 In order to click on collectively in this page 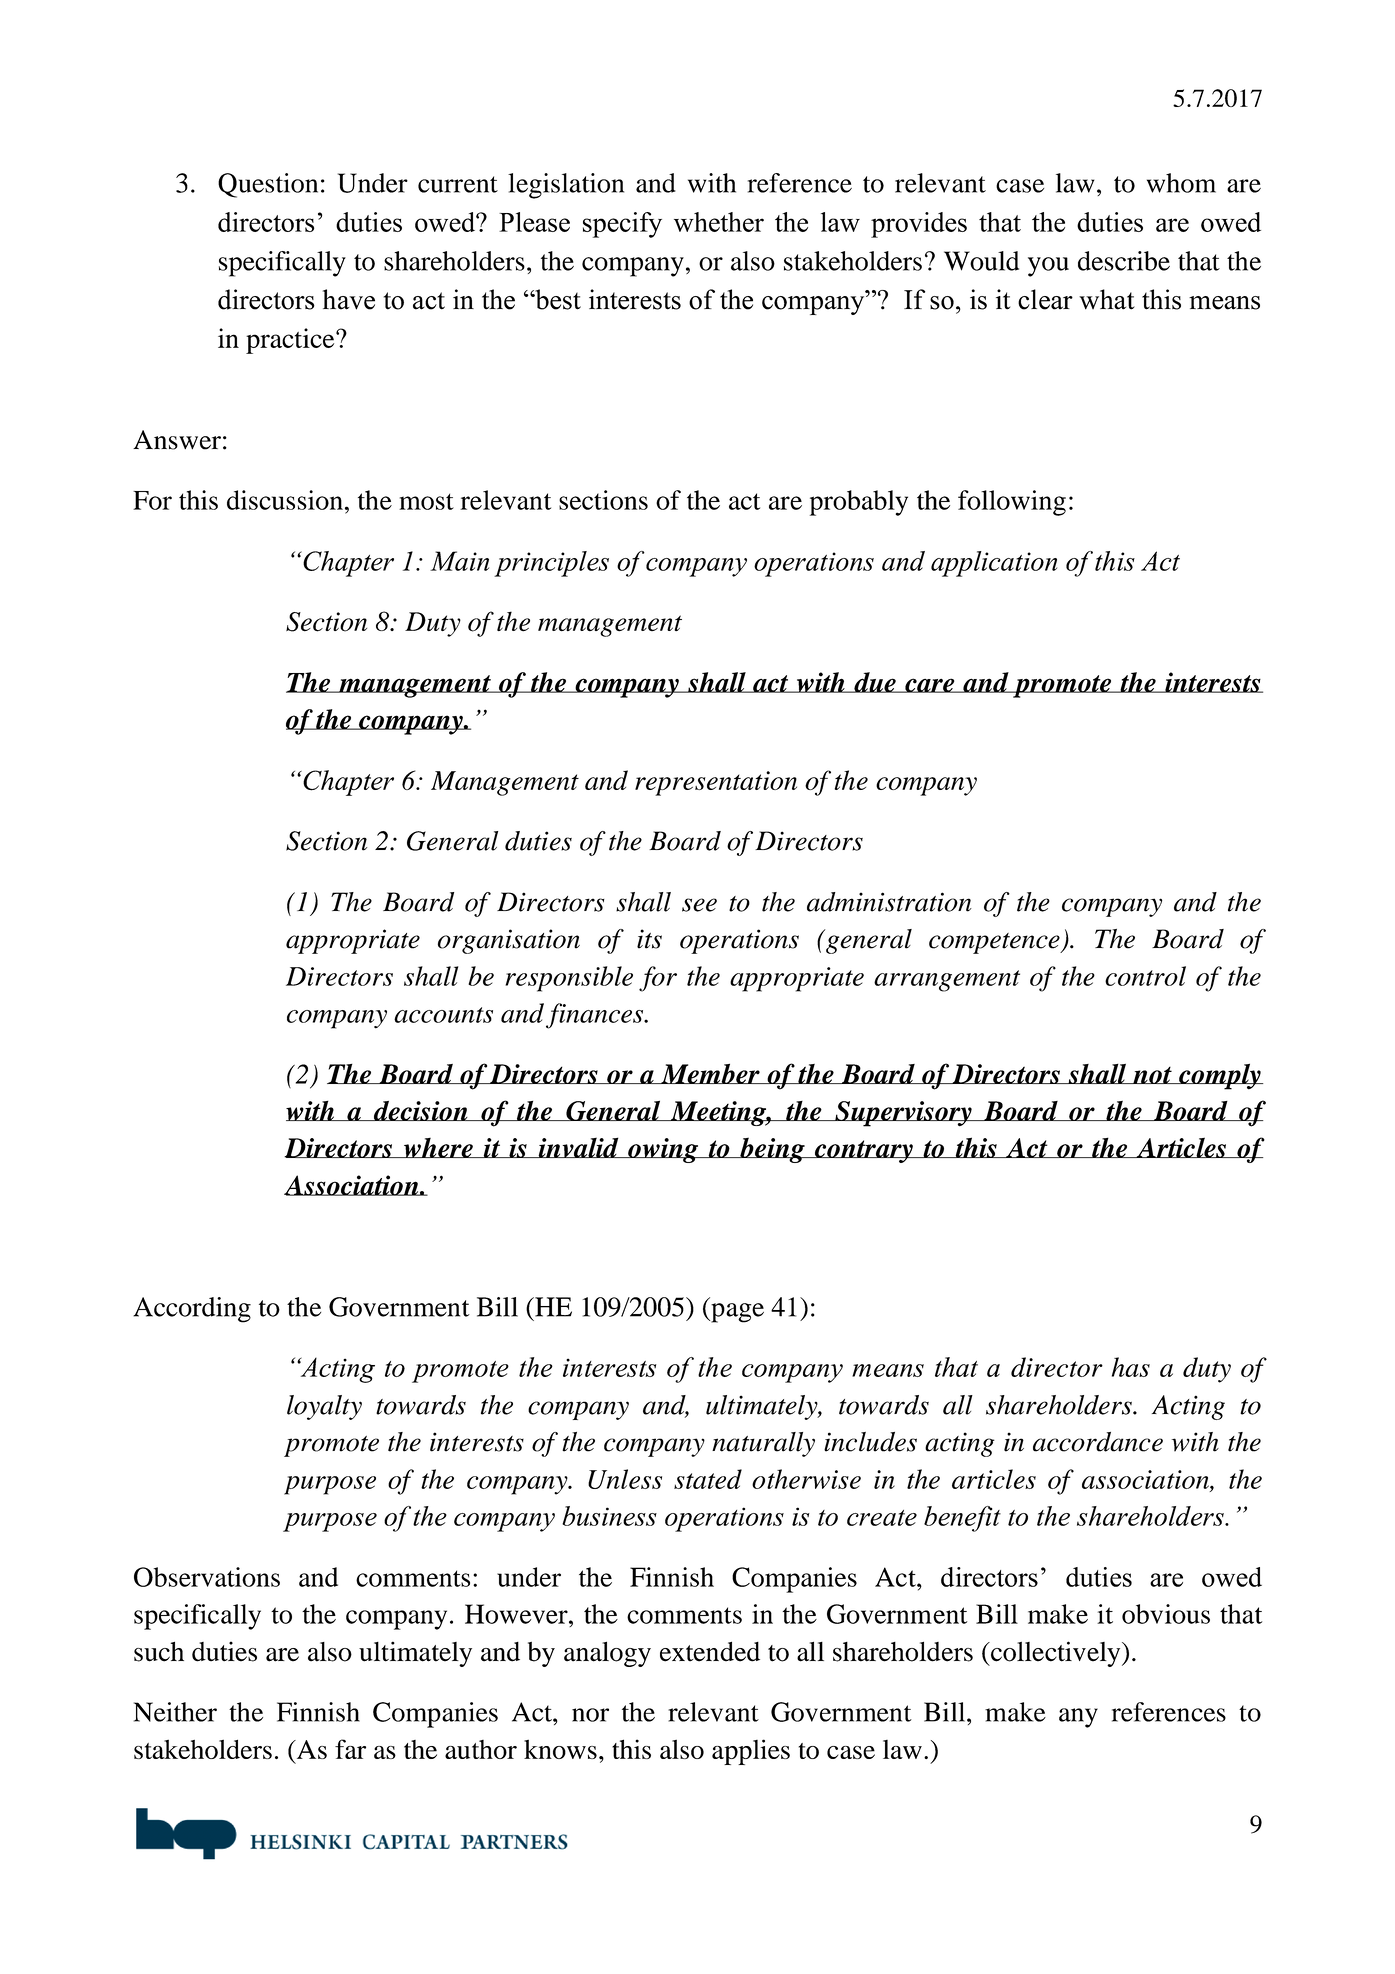, I will do `click(1056, 1654)`.
